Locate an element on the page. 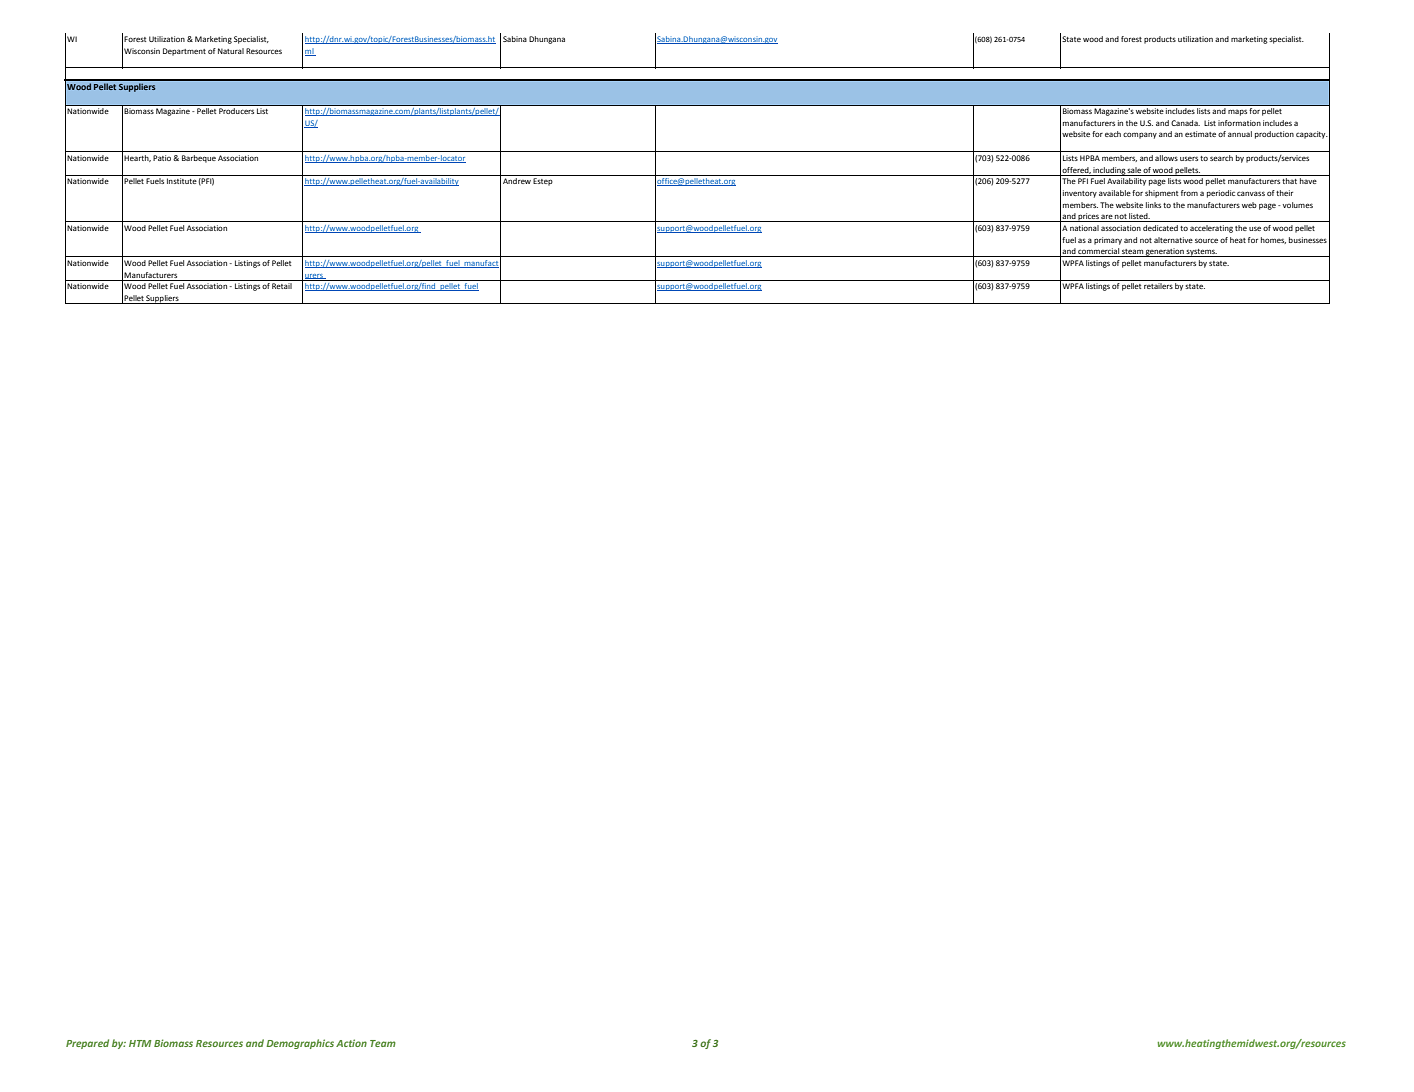  HTM is located at coordinates (140, 1043).
